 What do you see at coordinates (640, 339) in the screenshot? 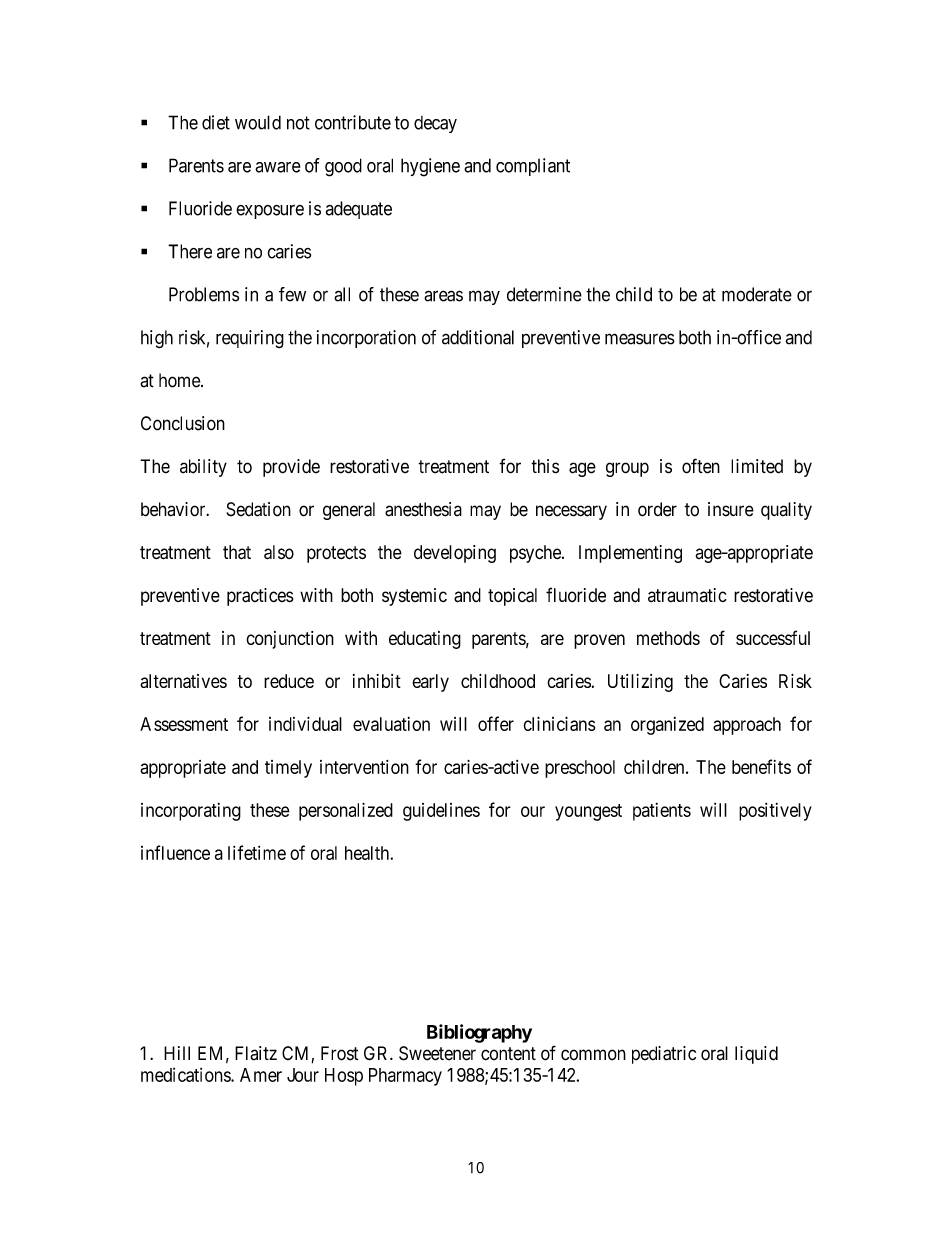
I see `measures` at bounding box center [640, 339].
